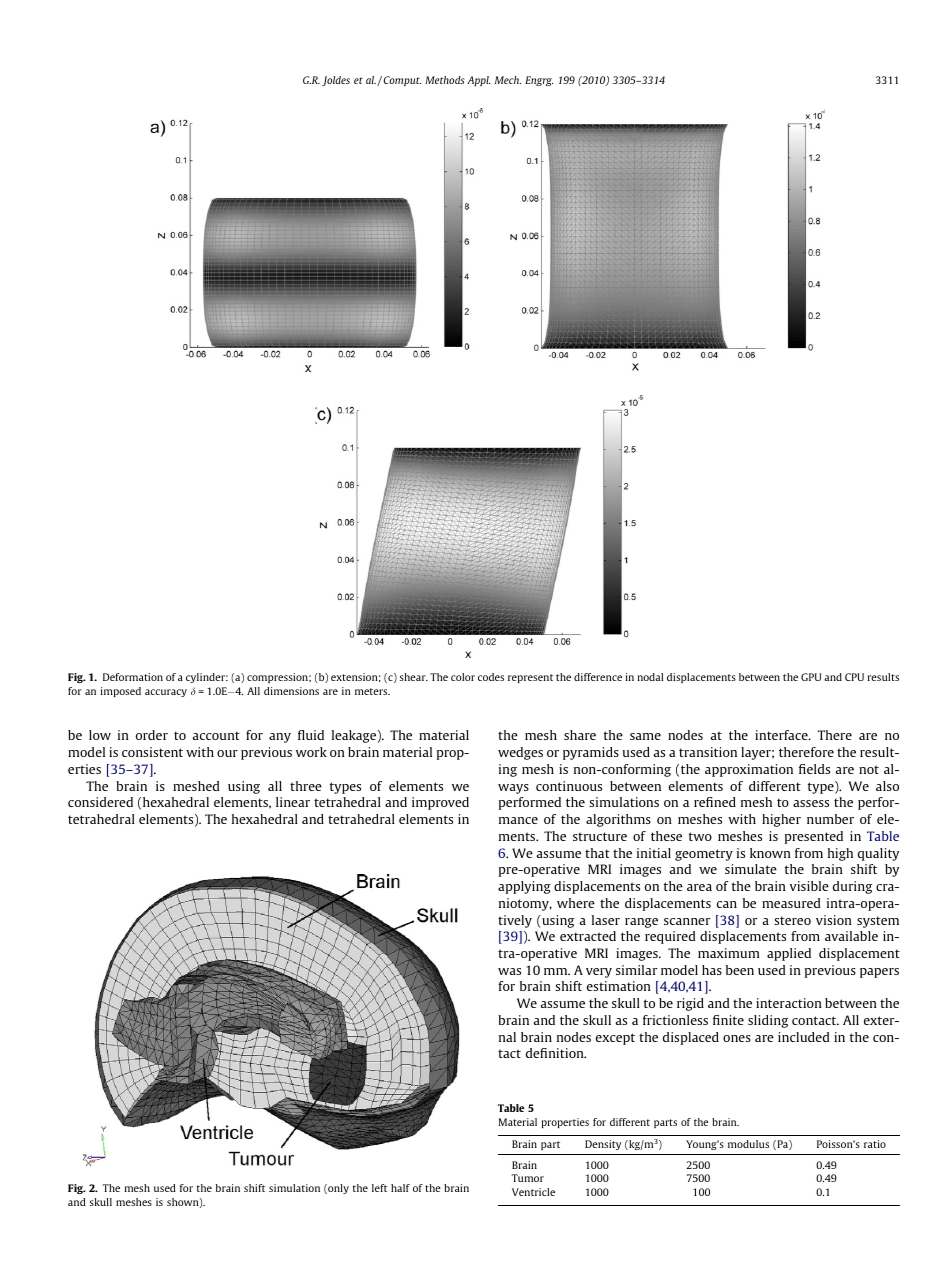  Describe the element at coordinates (463, 677) in the screenshot. I see `color` at that location.
